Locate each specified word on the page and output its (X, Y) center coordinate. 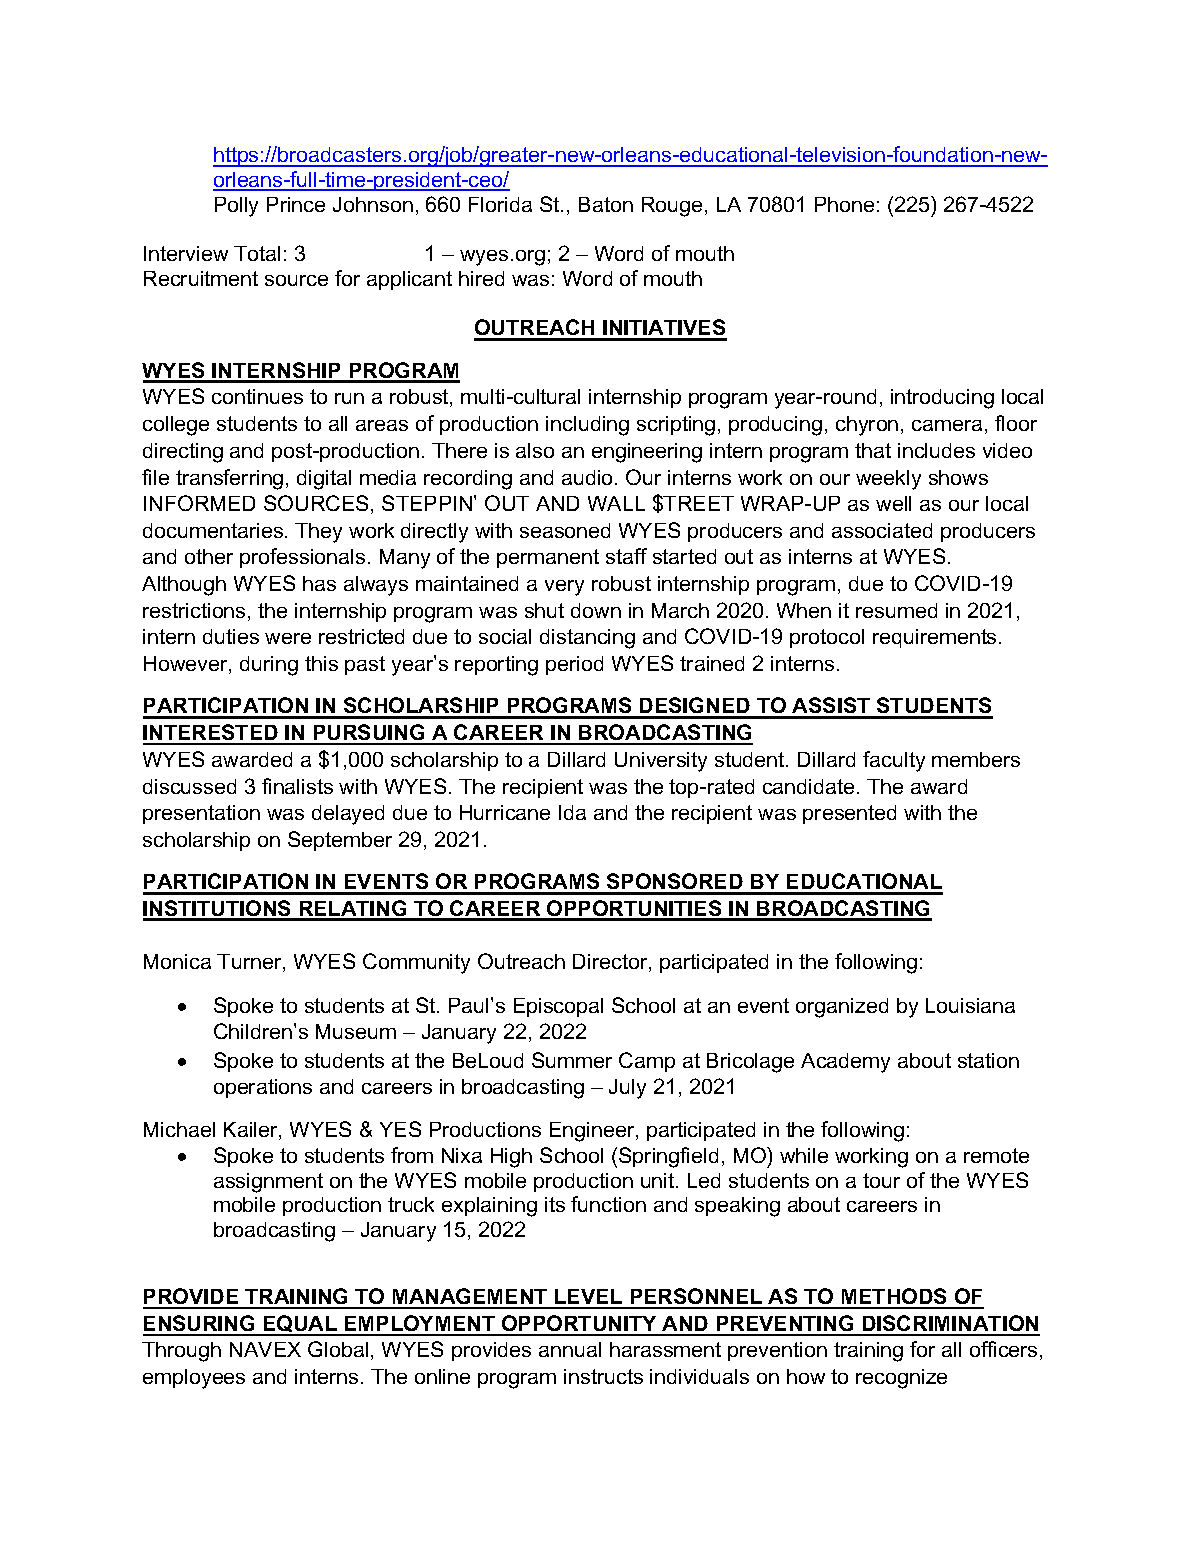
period (574, 665)
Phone (844, 204)
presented (849, 814)
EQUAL (300, 1325)
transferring (229, 479)
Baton (606, 204)
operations (263, 1088)
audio (587, 477)
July (627, 1089)
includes (936, 450)
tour (881, 1180)
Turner (250, 963)
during (269, 666)
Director (611, 963)
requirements (934, 638)
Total (257, 253)
